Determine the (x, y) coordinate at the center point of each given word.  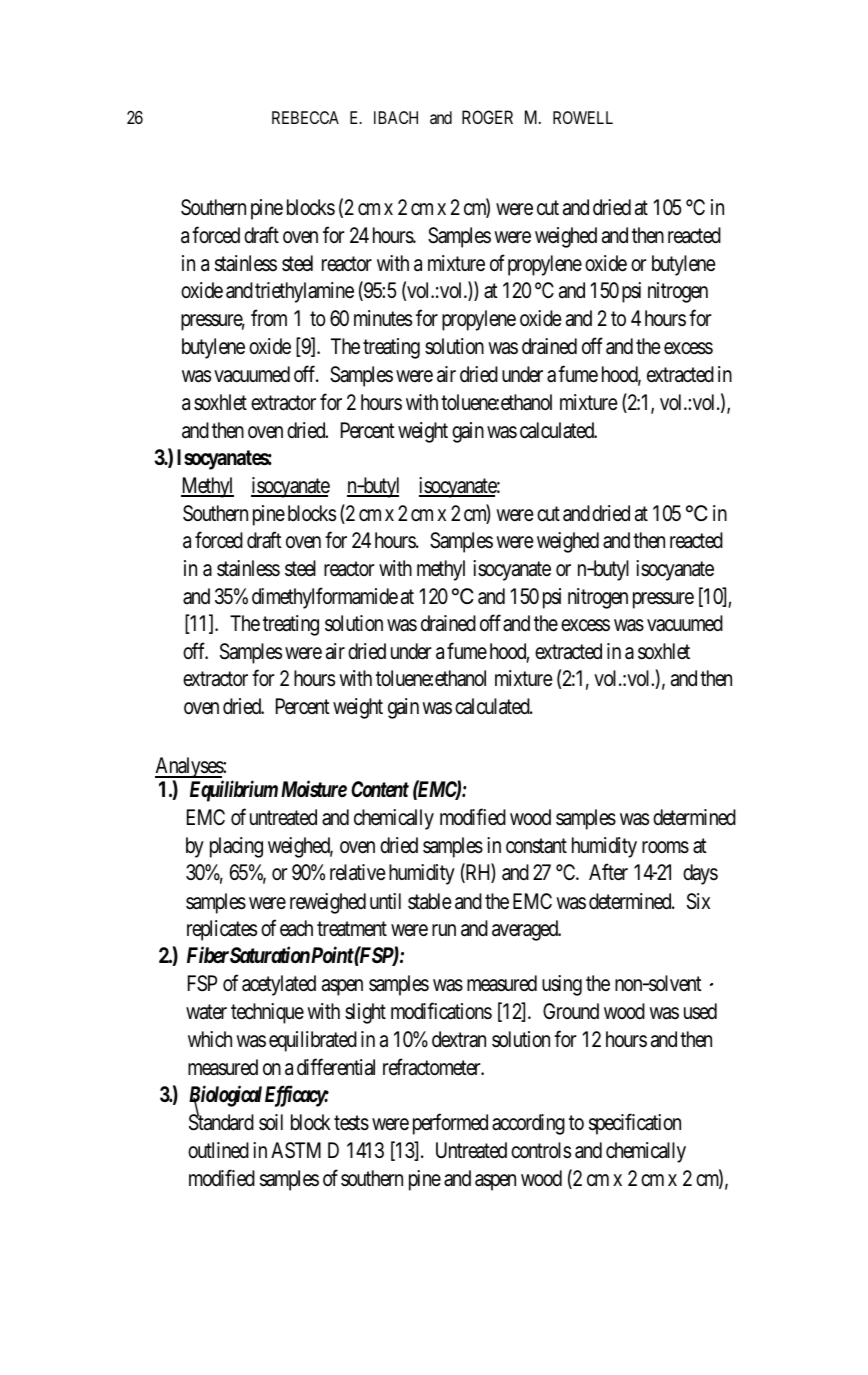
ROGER (487, 117)
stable (430, 901)
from (269, 318)
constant (536, 846)
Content (380, 789)
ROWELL (583, 117)
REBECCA (305, 117)
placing (236, 847)
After (608, 872)
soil (271, 1122)
